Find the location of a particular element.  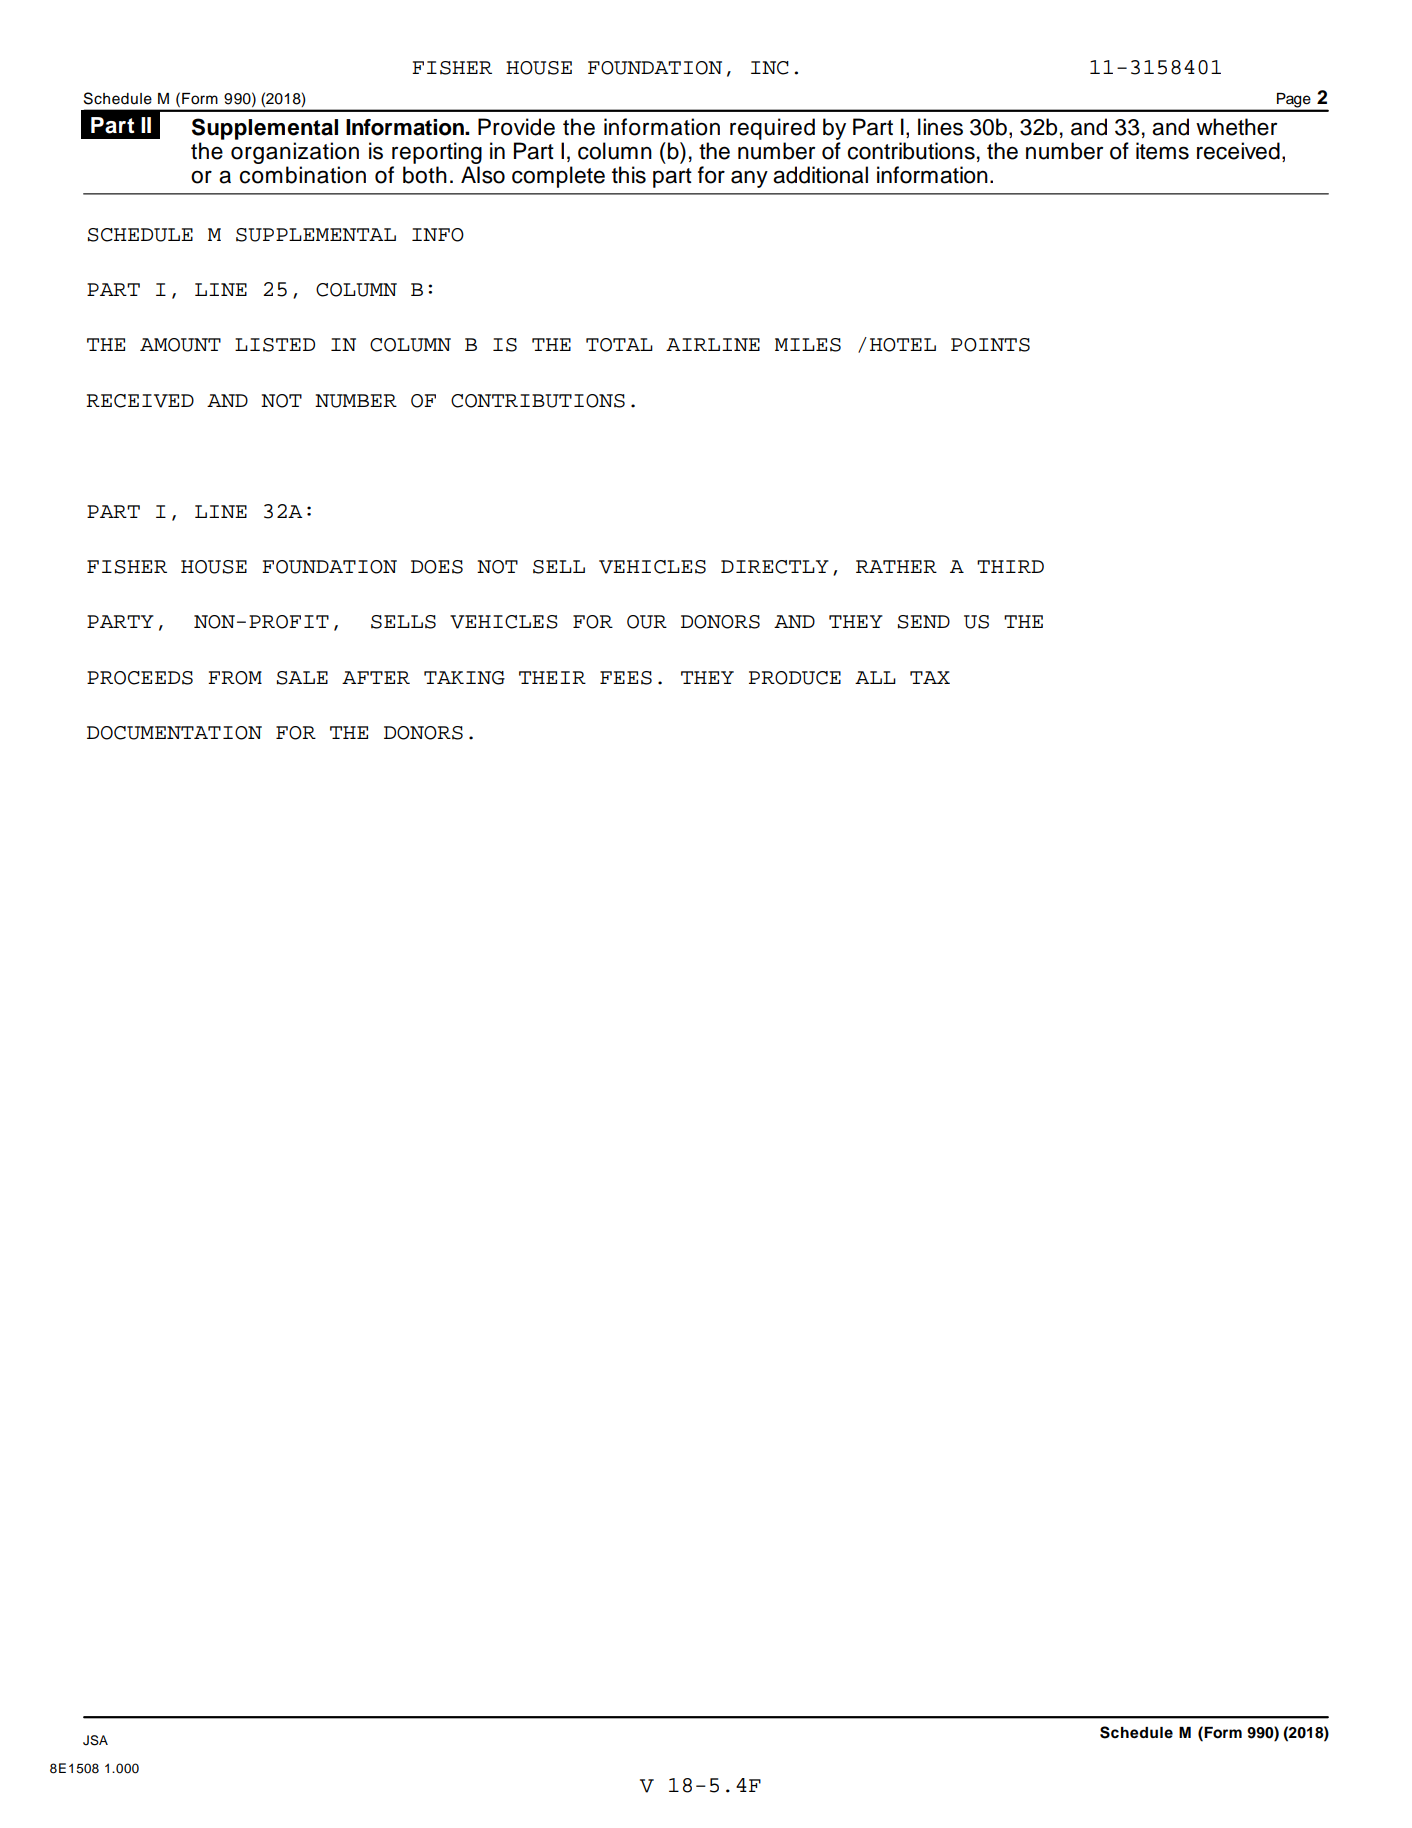

JSA is located at coordinates (95, 1740).
